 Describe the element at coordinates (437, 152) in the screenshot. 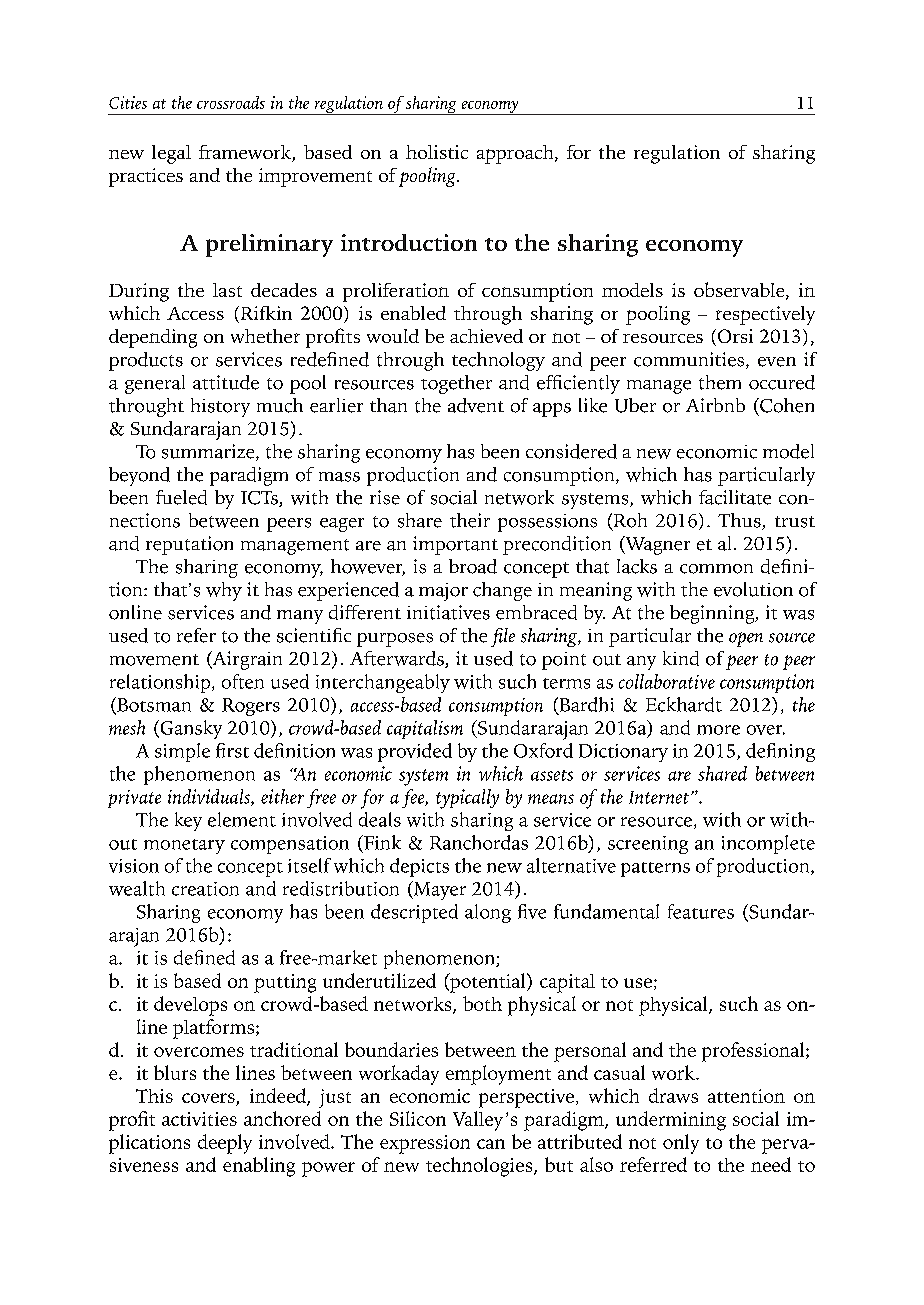

I see `holistic` at that location.
